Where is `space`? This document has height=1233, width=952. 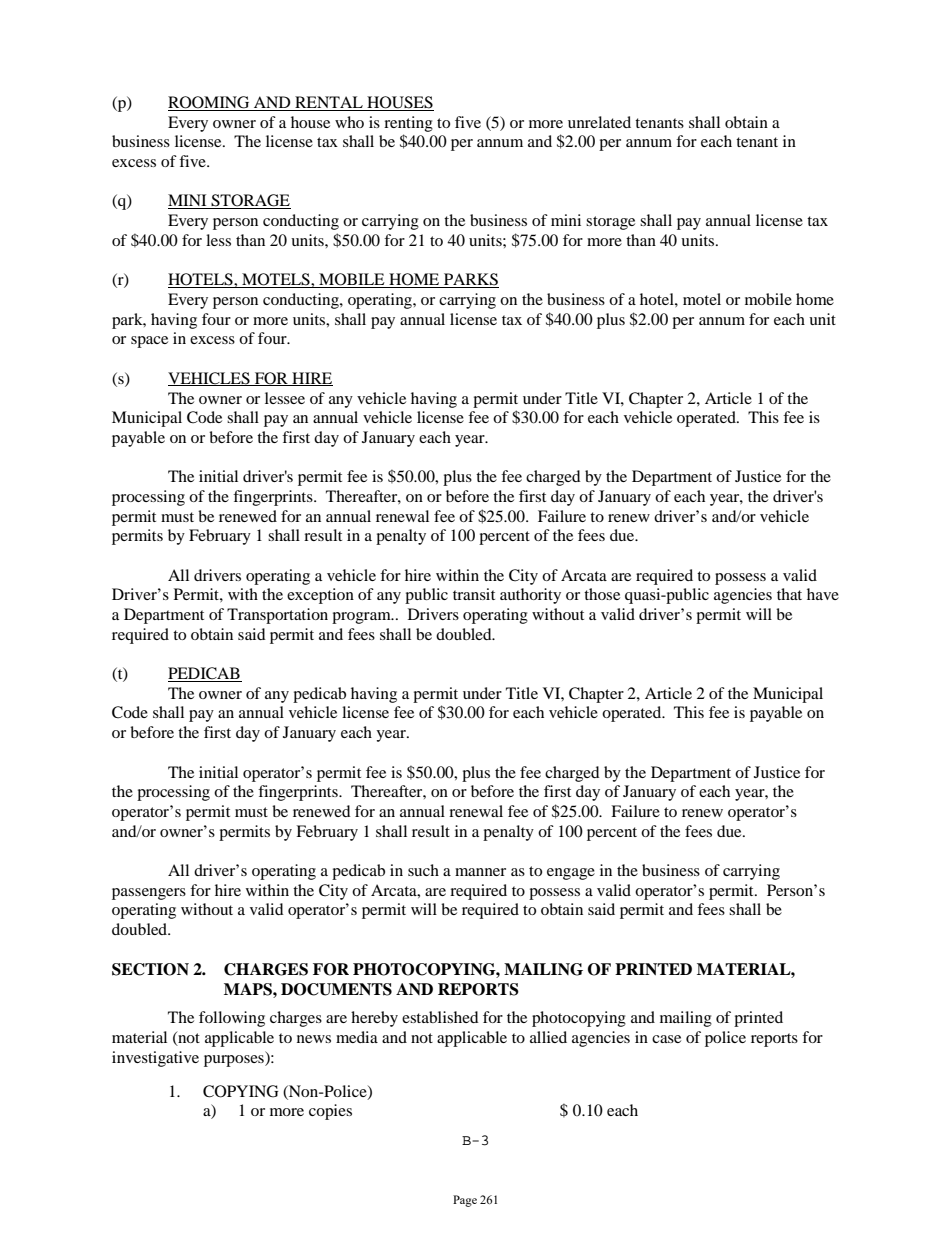
space is located at coordinates (149, 342).
